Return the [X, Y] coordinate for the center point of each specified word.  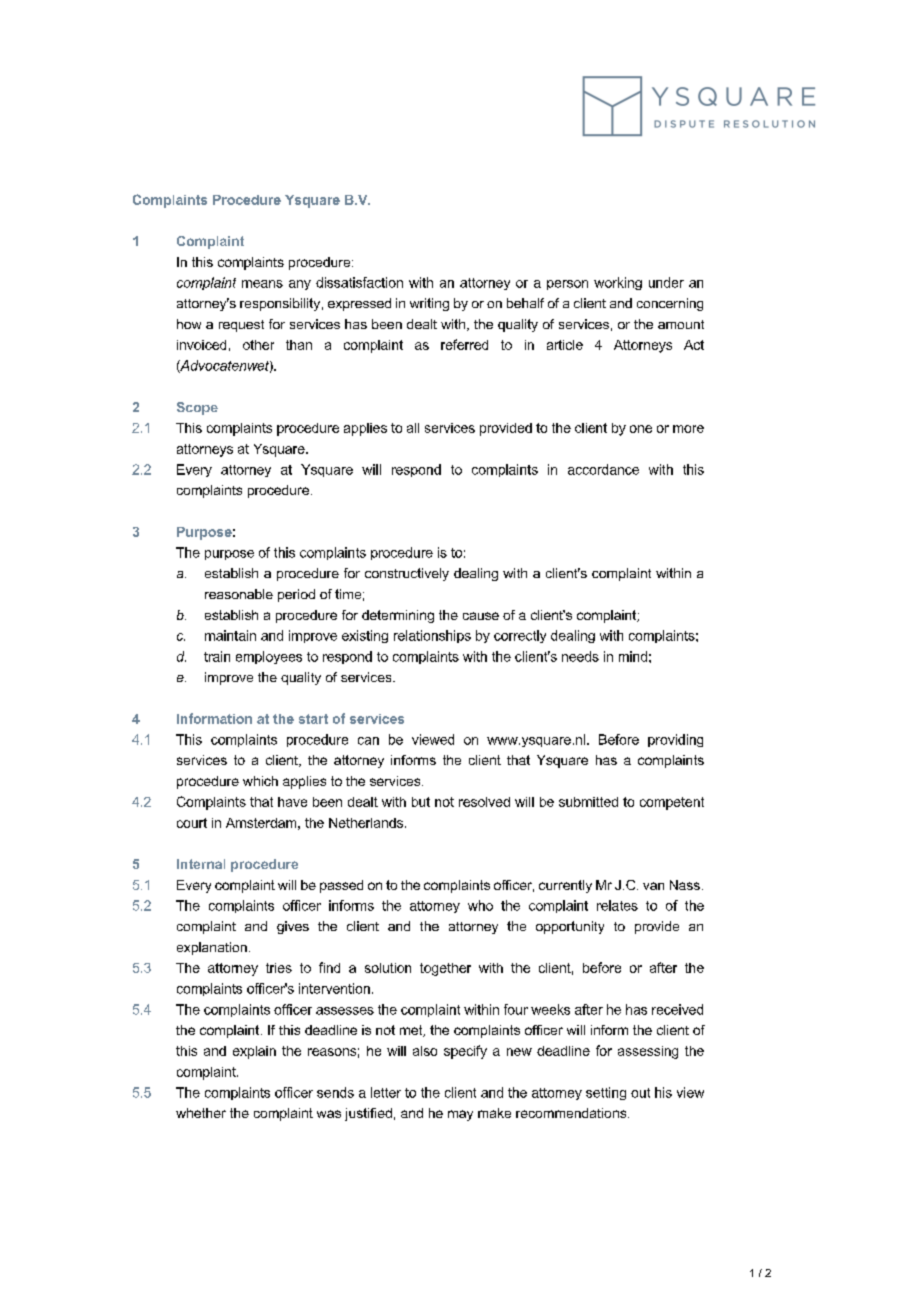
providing [675, 740]
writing [429, 304]
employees [269, 657]
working [618, 283]
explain [254, 1052]
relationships [432, 636]
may [460, 1115]
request [241, 326]
